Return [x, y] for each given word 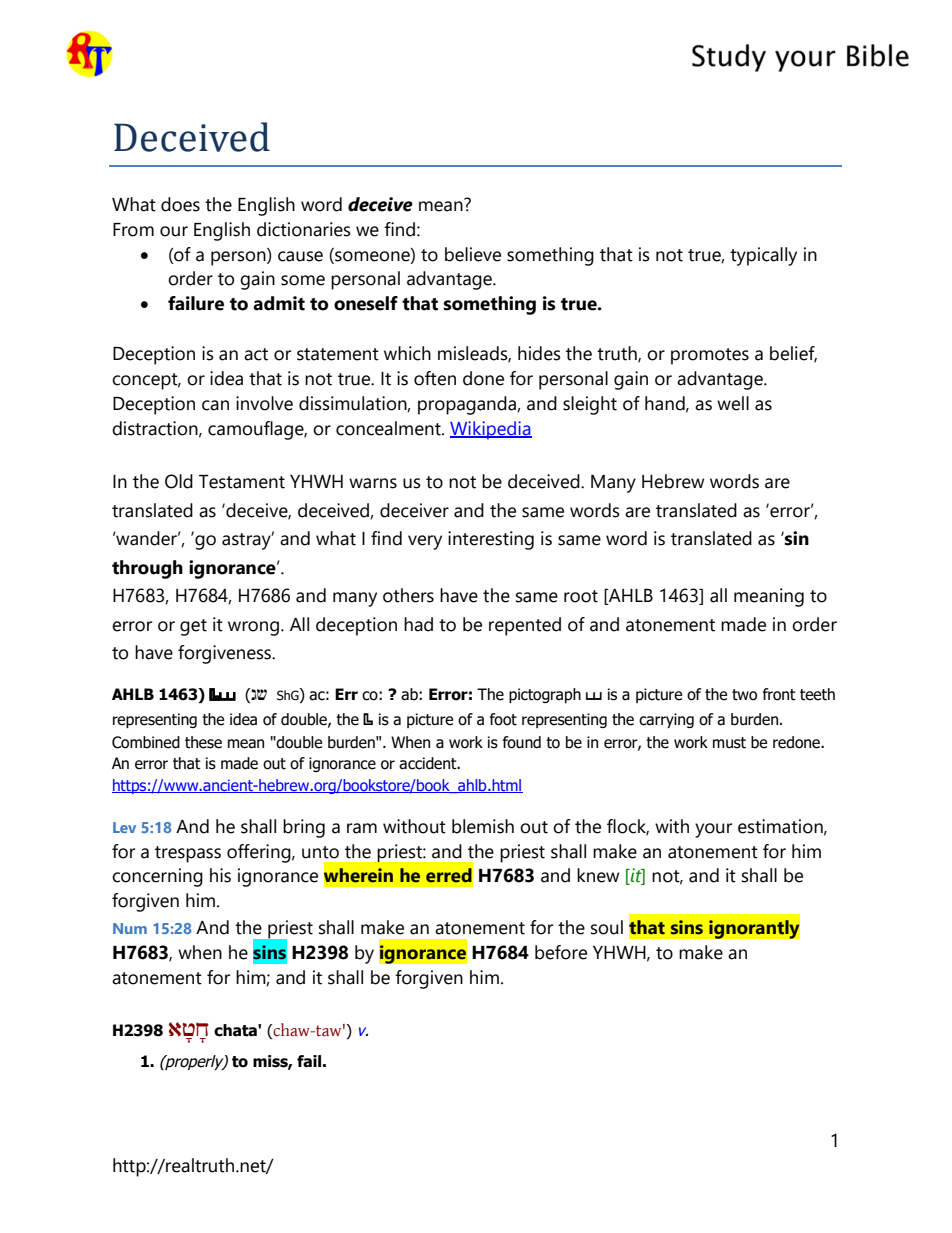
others [408, 595]
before [561, 952]
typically [763, 256]
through [147, 569]
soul [607, 927]
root [581, 596]
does [180, 204]
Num [130, 928]
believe [473, 254]
